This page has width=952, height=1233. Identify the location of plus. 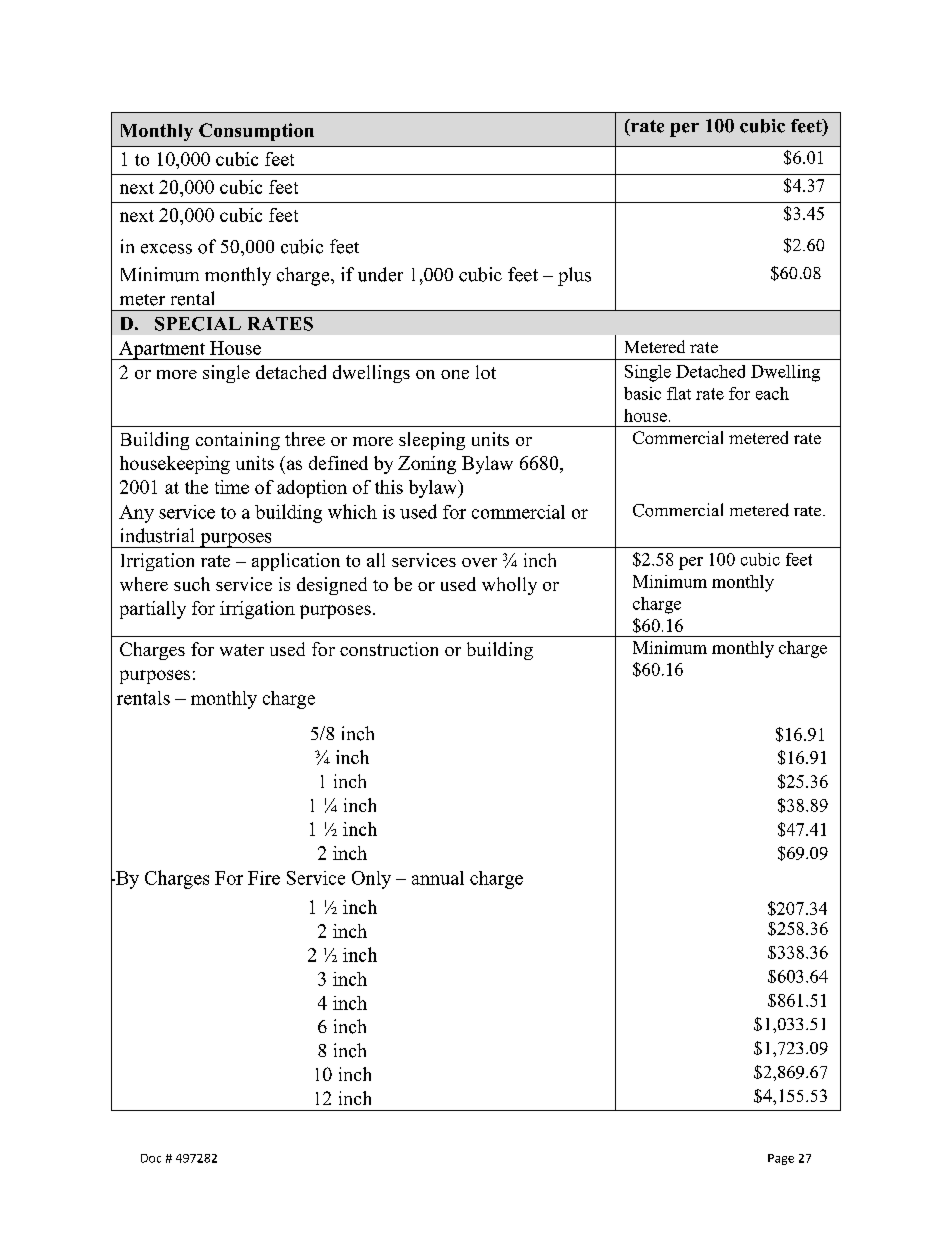
(574, 276).
